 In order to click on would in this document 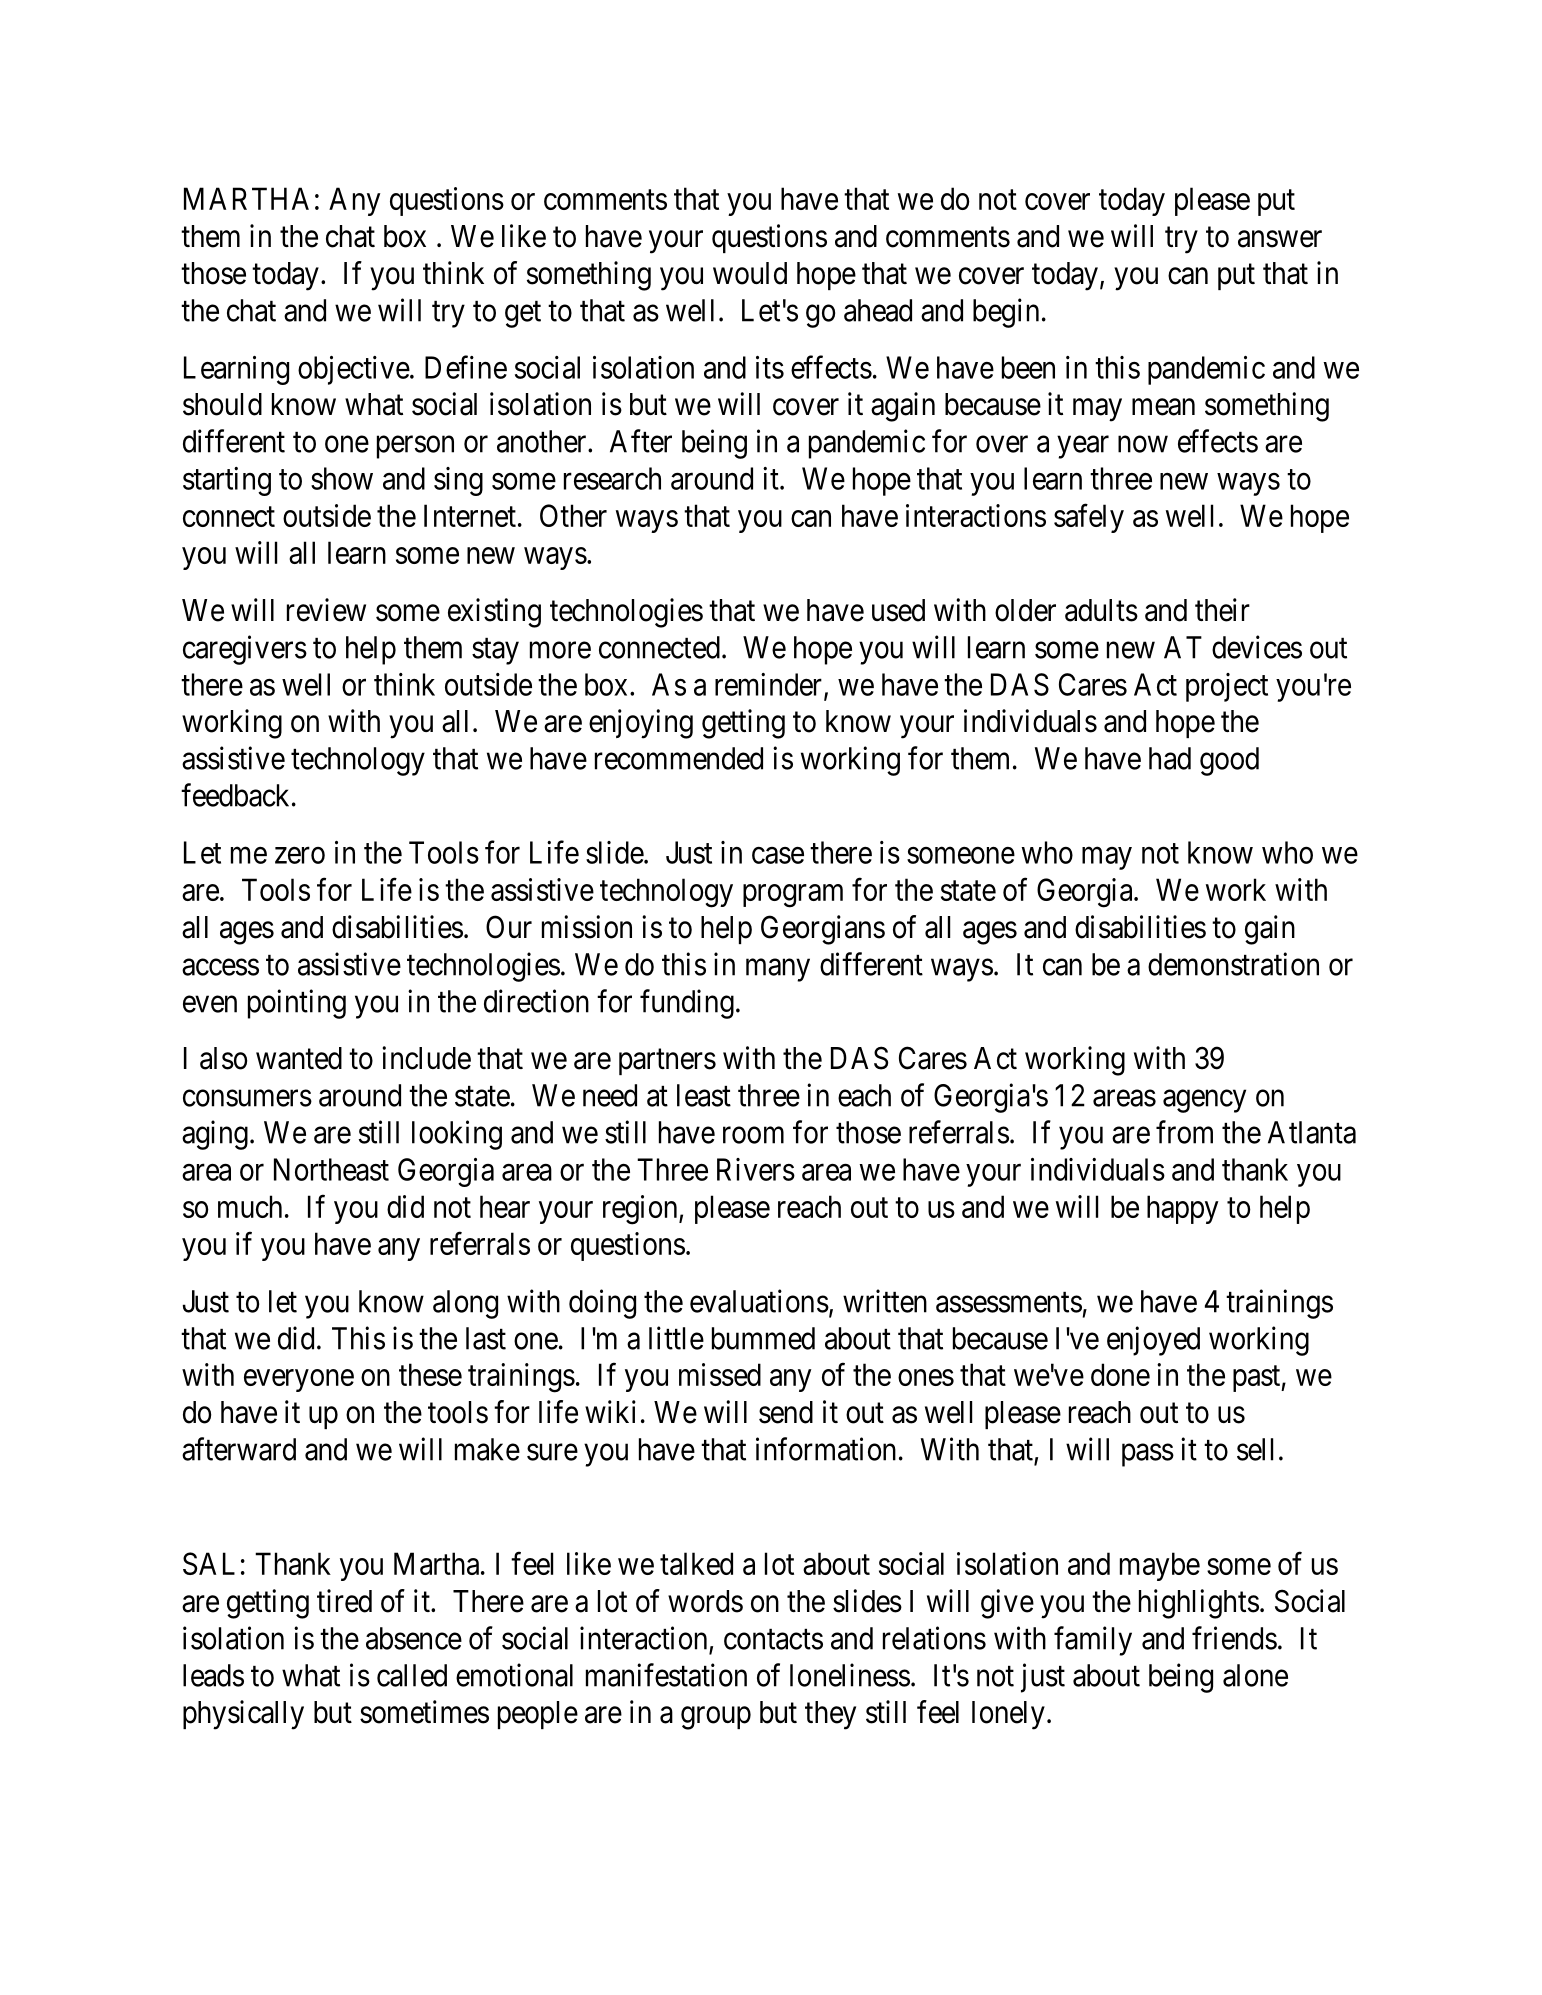, I will do `click(750, 273)`.
